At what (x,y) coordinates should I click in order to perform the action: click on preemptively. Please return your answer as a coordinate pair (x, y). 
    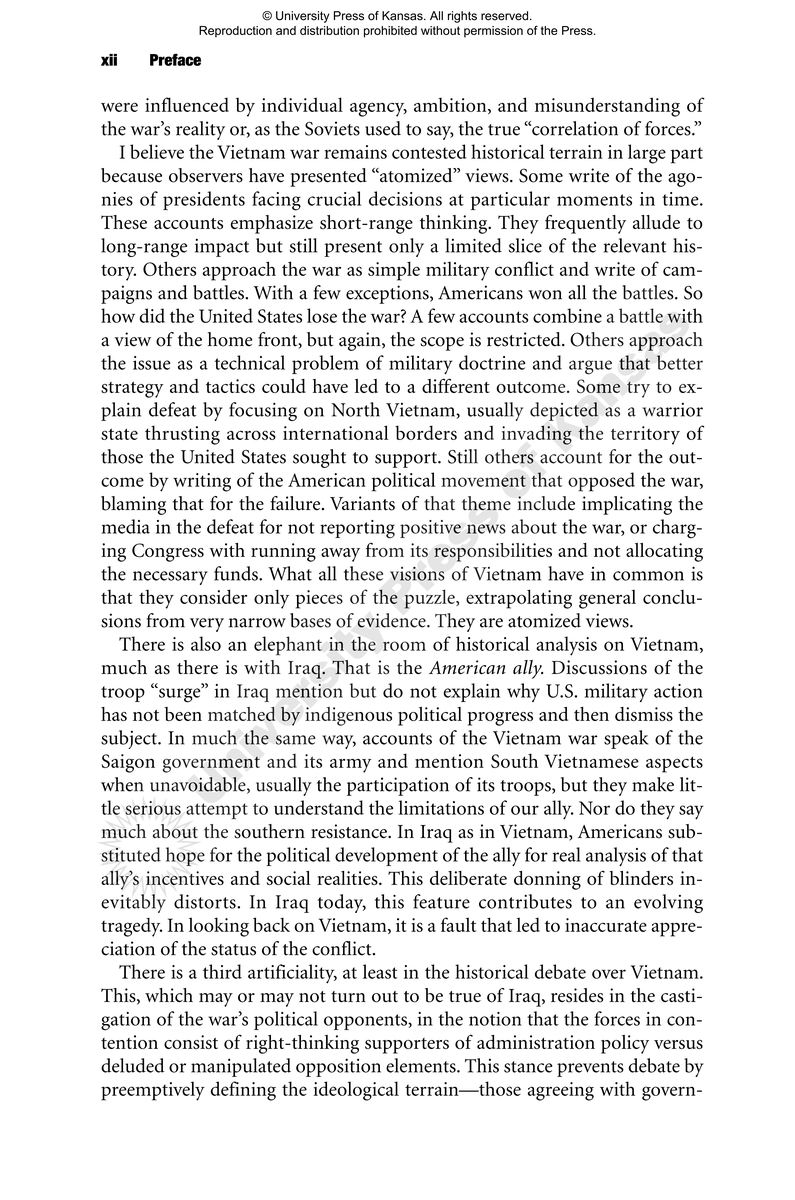
    Looking at the image, I should click on (153, 1091).
